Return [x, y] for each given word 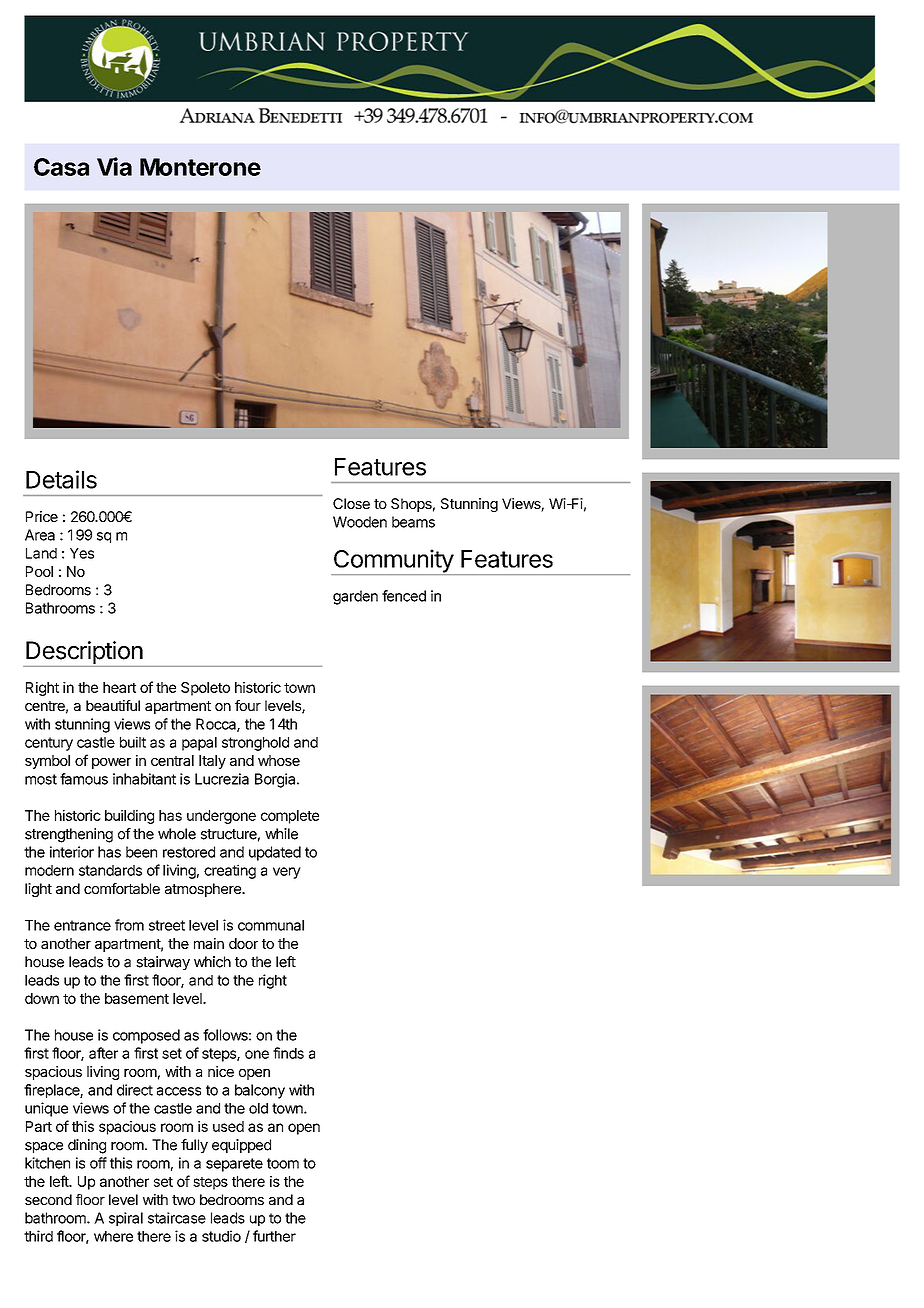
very [287, 873]
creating [230, 871]
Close [351, 503]
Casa [61, 167]
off [98, 1163]
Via [114, 166]
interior [72, 852]
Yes [82, 553]
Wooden [360, 522]
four [248, 705]
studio [221, 1236]
